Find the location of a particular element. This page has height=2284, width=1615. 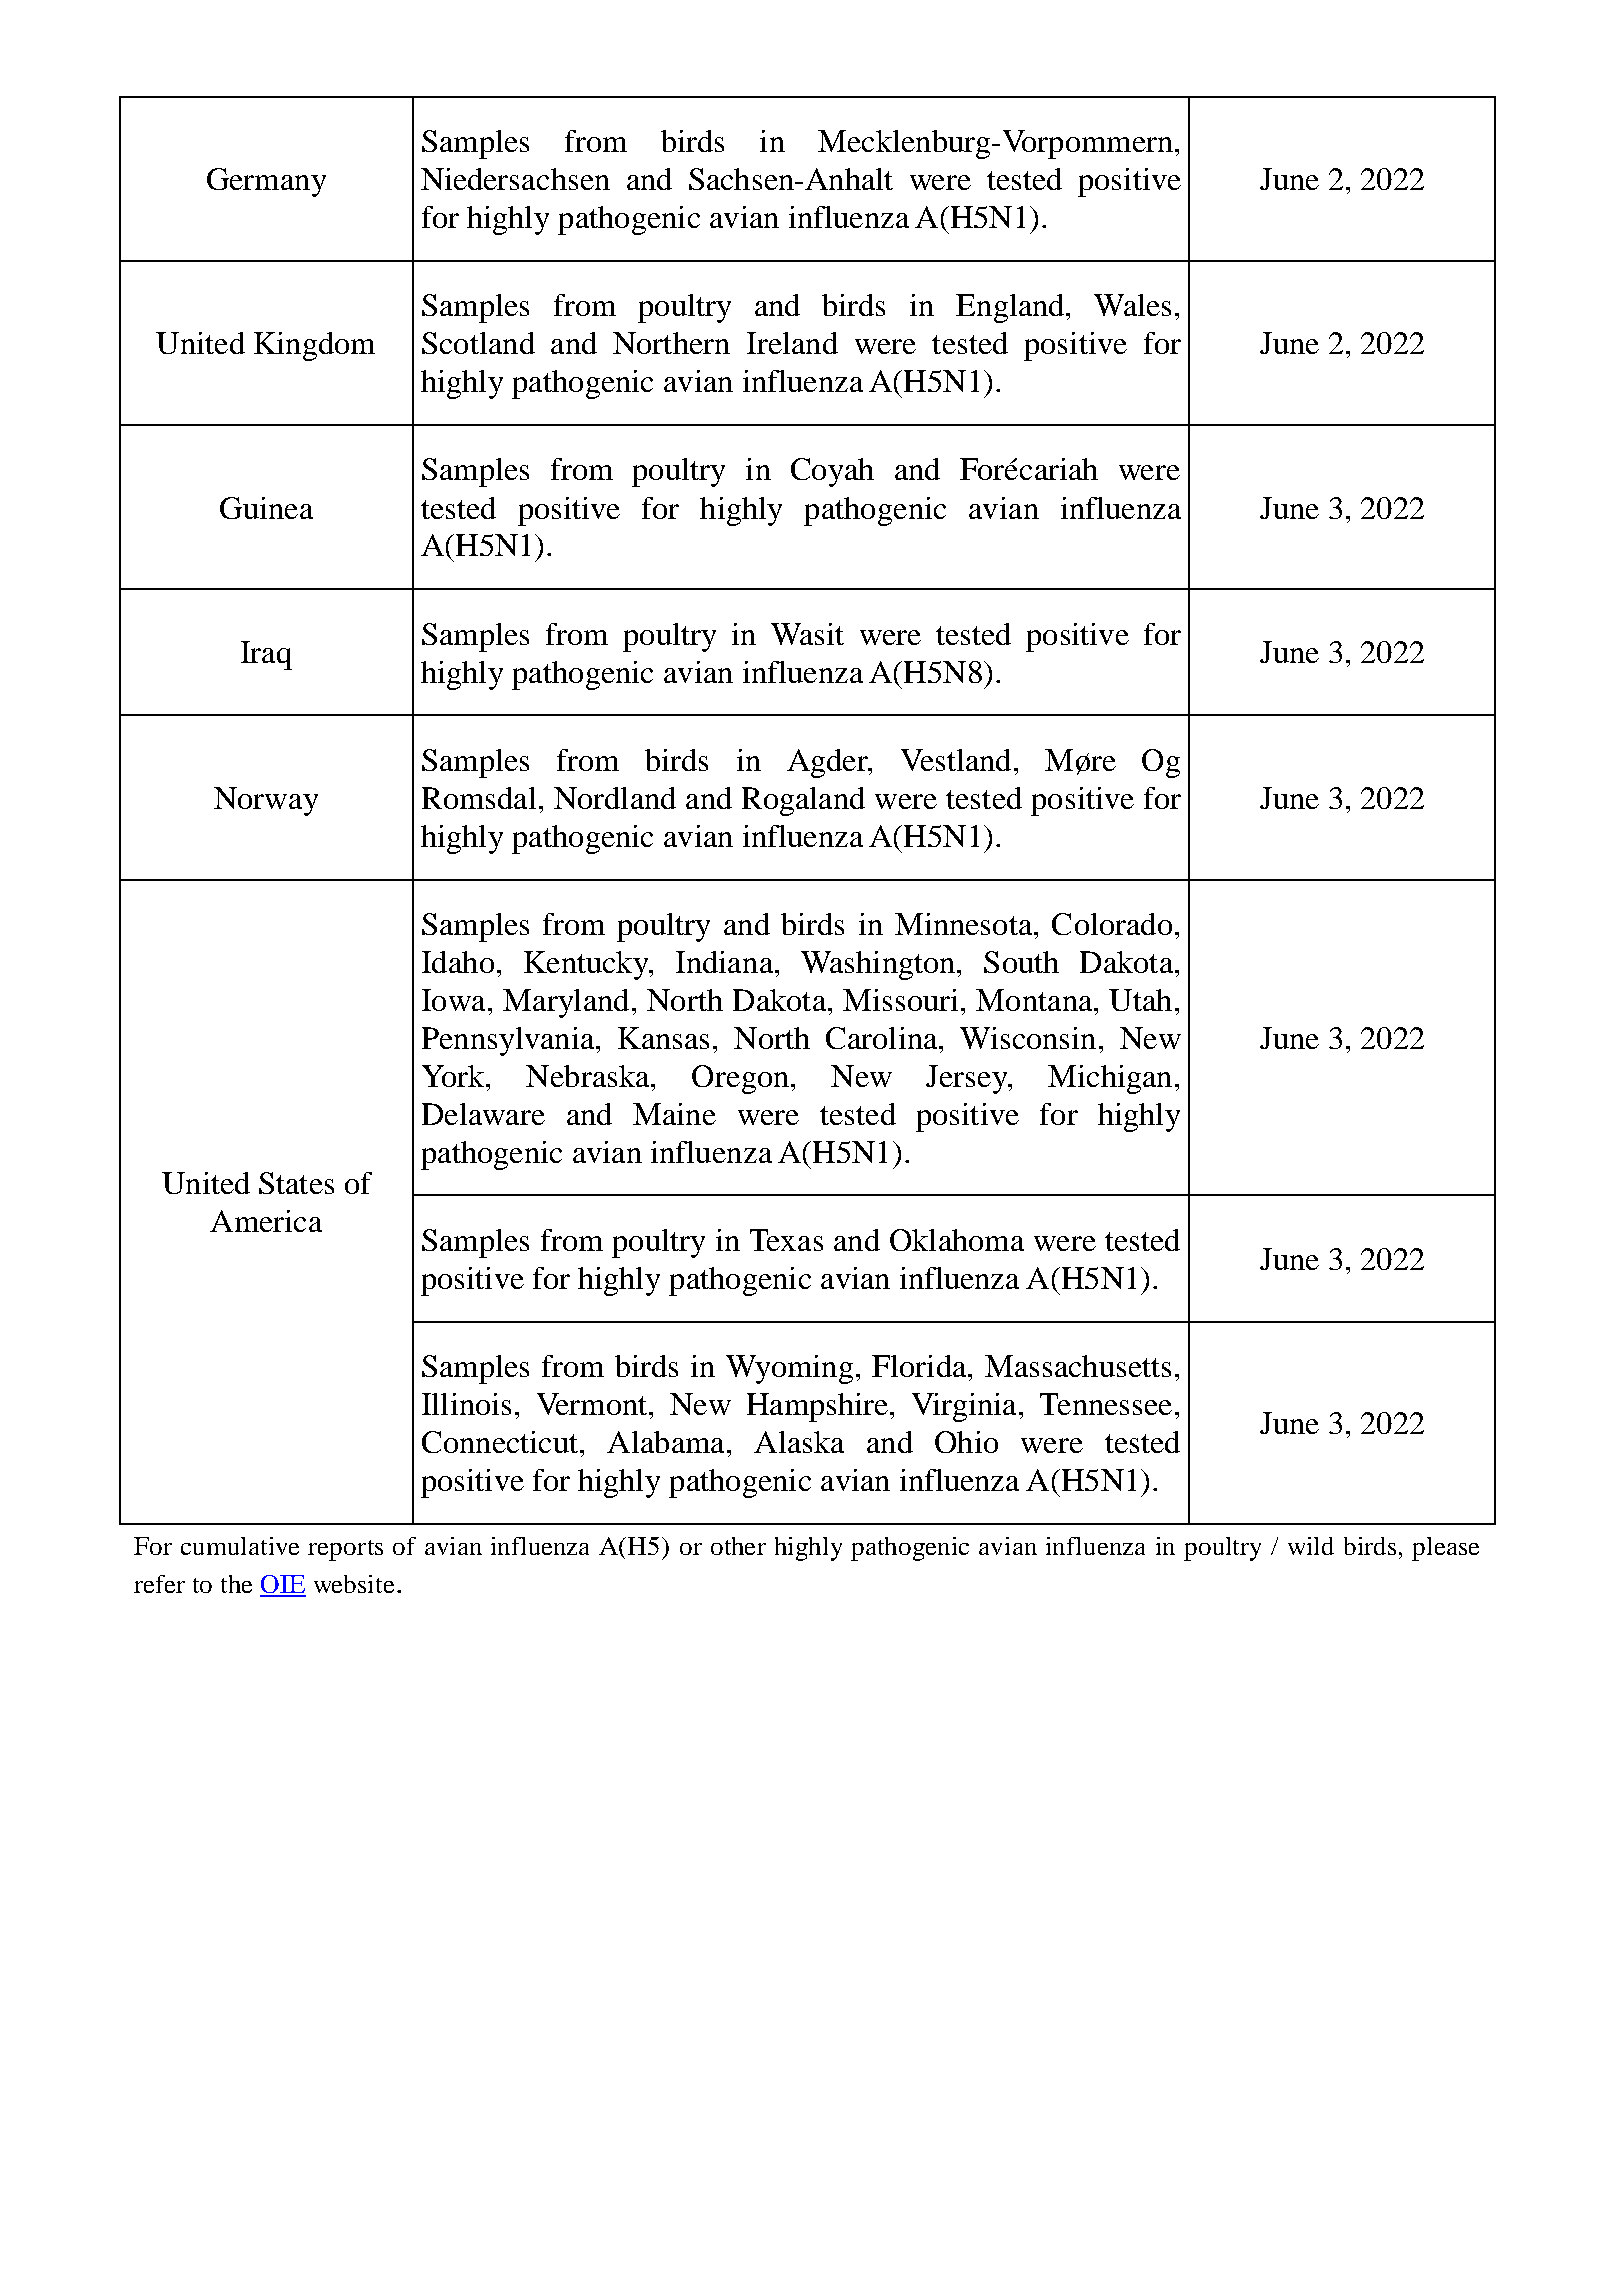

Germany is located at coordinates (266, 182).
